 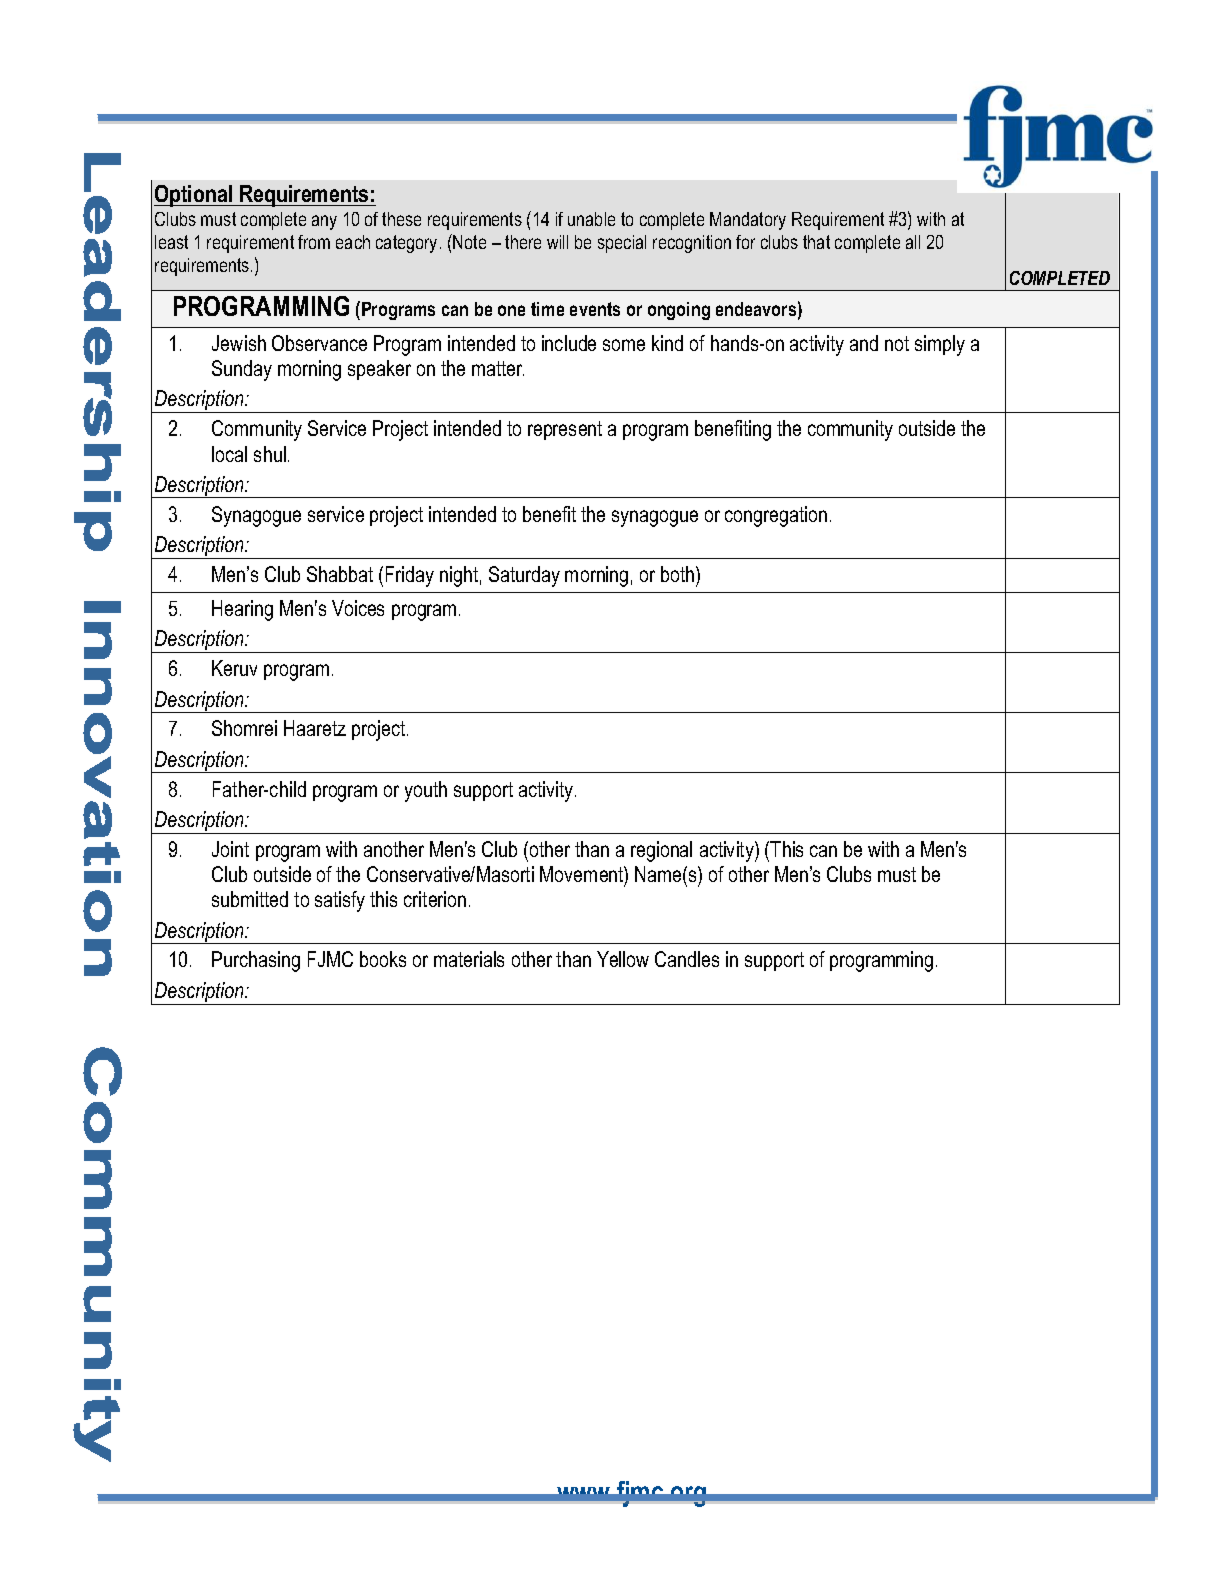 What do you see at coordinates (315, 728) in the image?
I see `Haaretz` at bounding box center [315, 728].
